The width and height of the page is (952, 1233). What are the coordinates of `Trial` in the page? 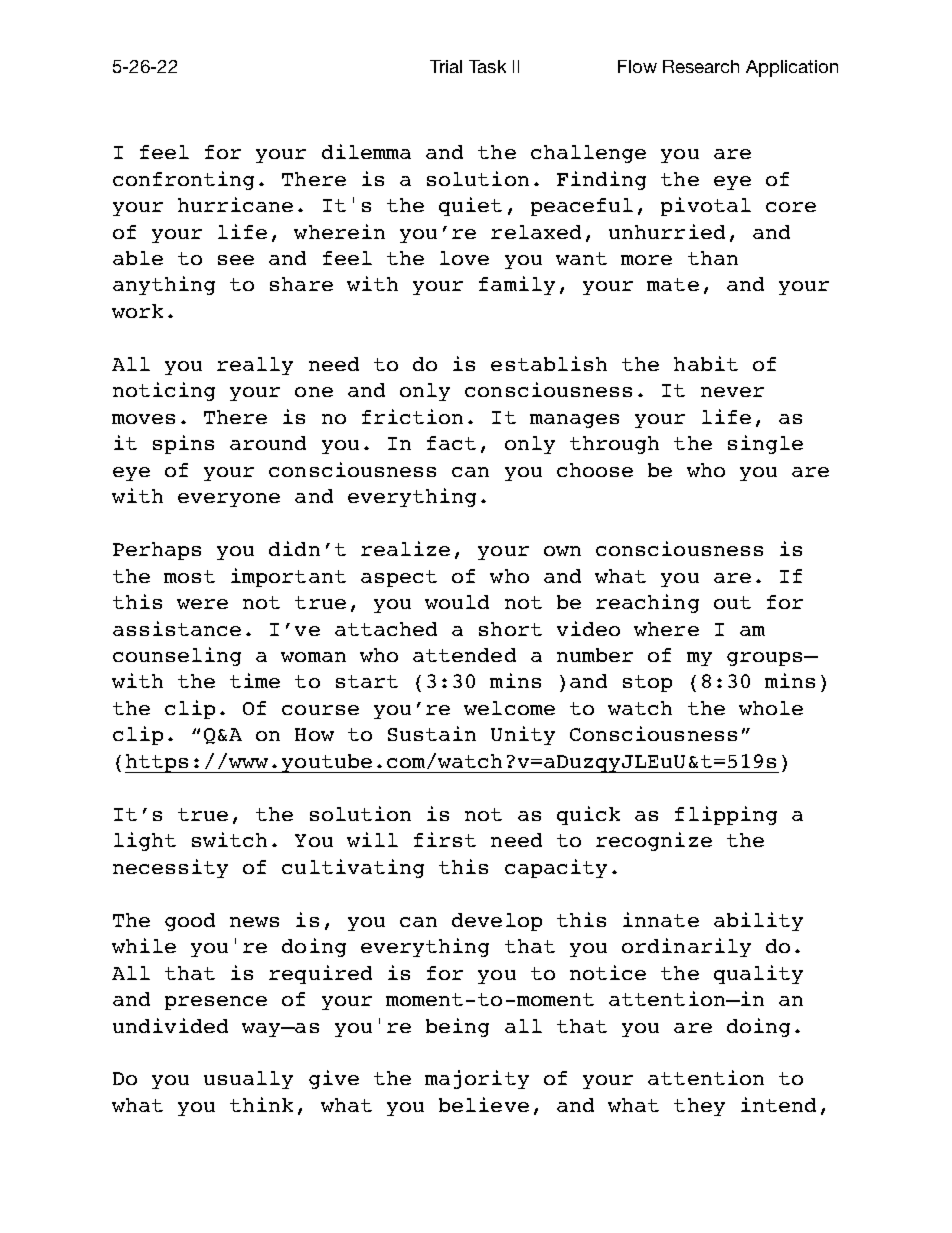 It's located at (446, 66).
